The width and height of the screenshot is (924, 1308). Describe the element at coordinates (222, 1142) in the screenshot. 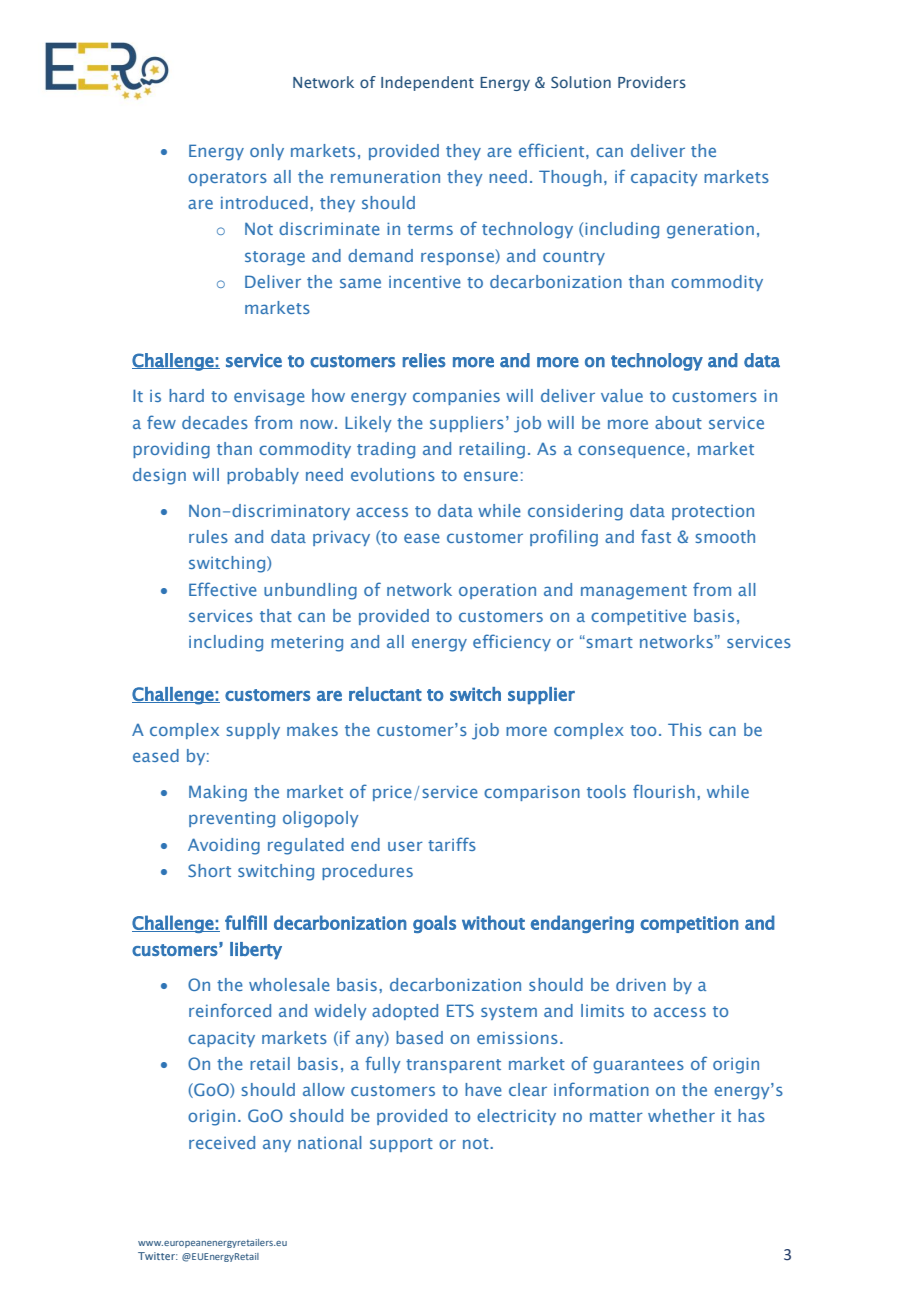

I see `received` at that location.
